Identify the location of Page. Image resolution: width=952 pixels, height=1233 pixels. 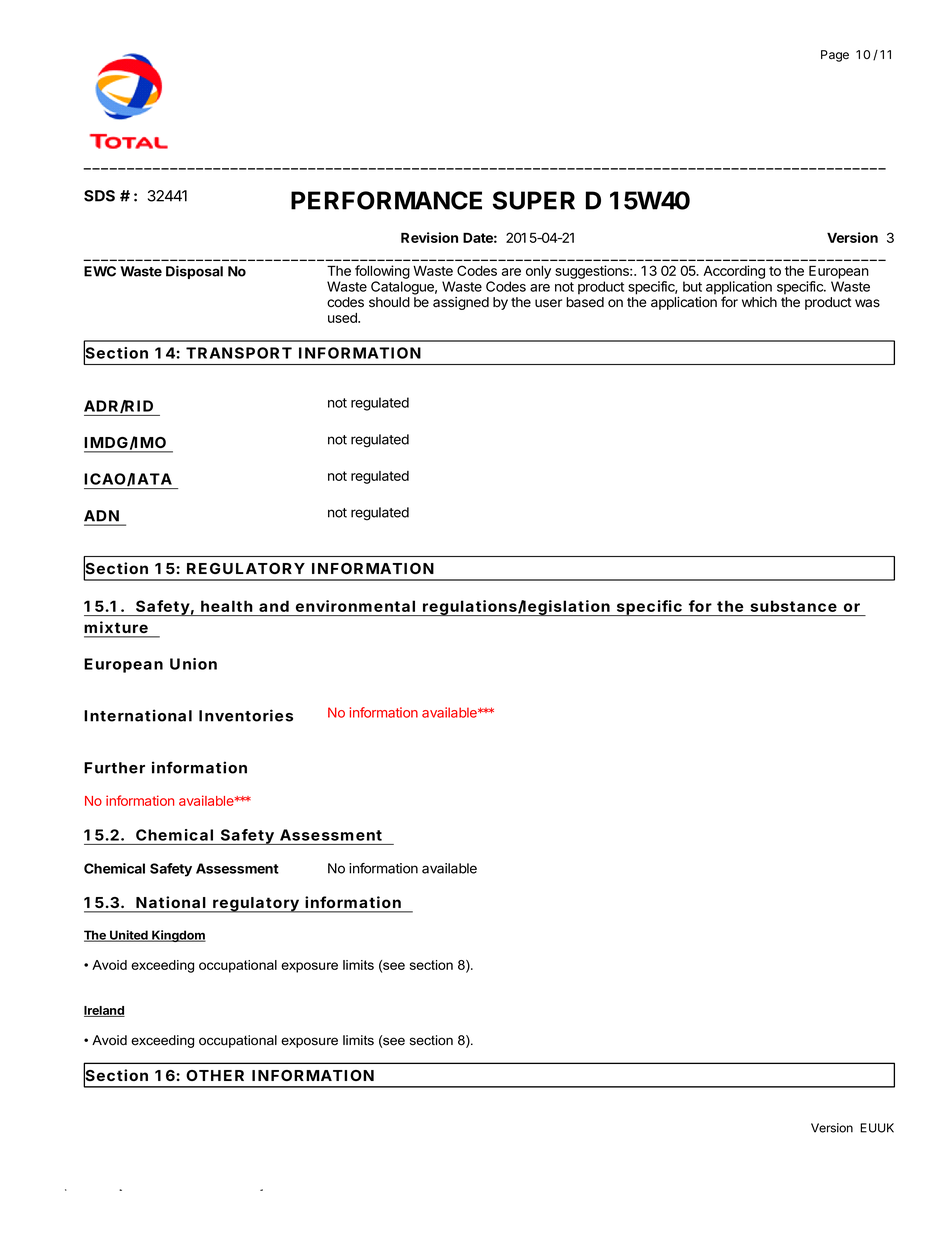
(835, 56).
